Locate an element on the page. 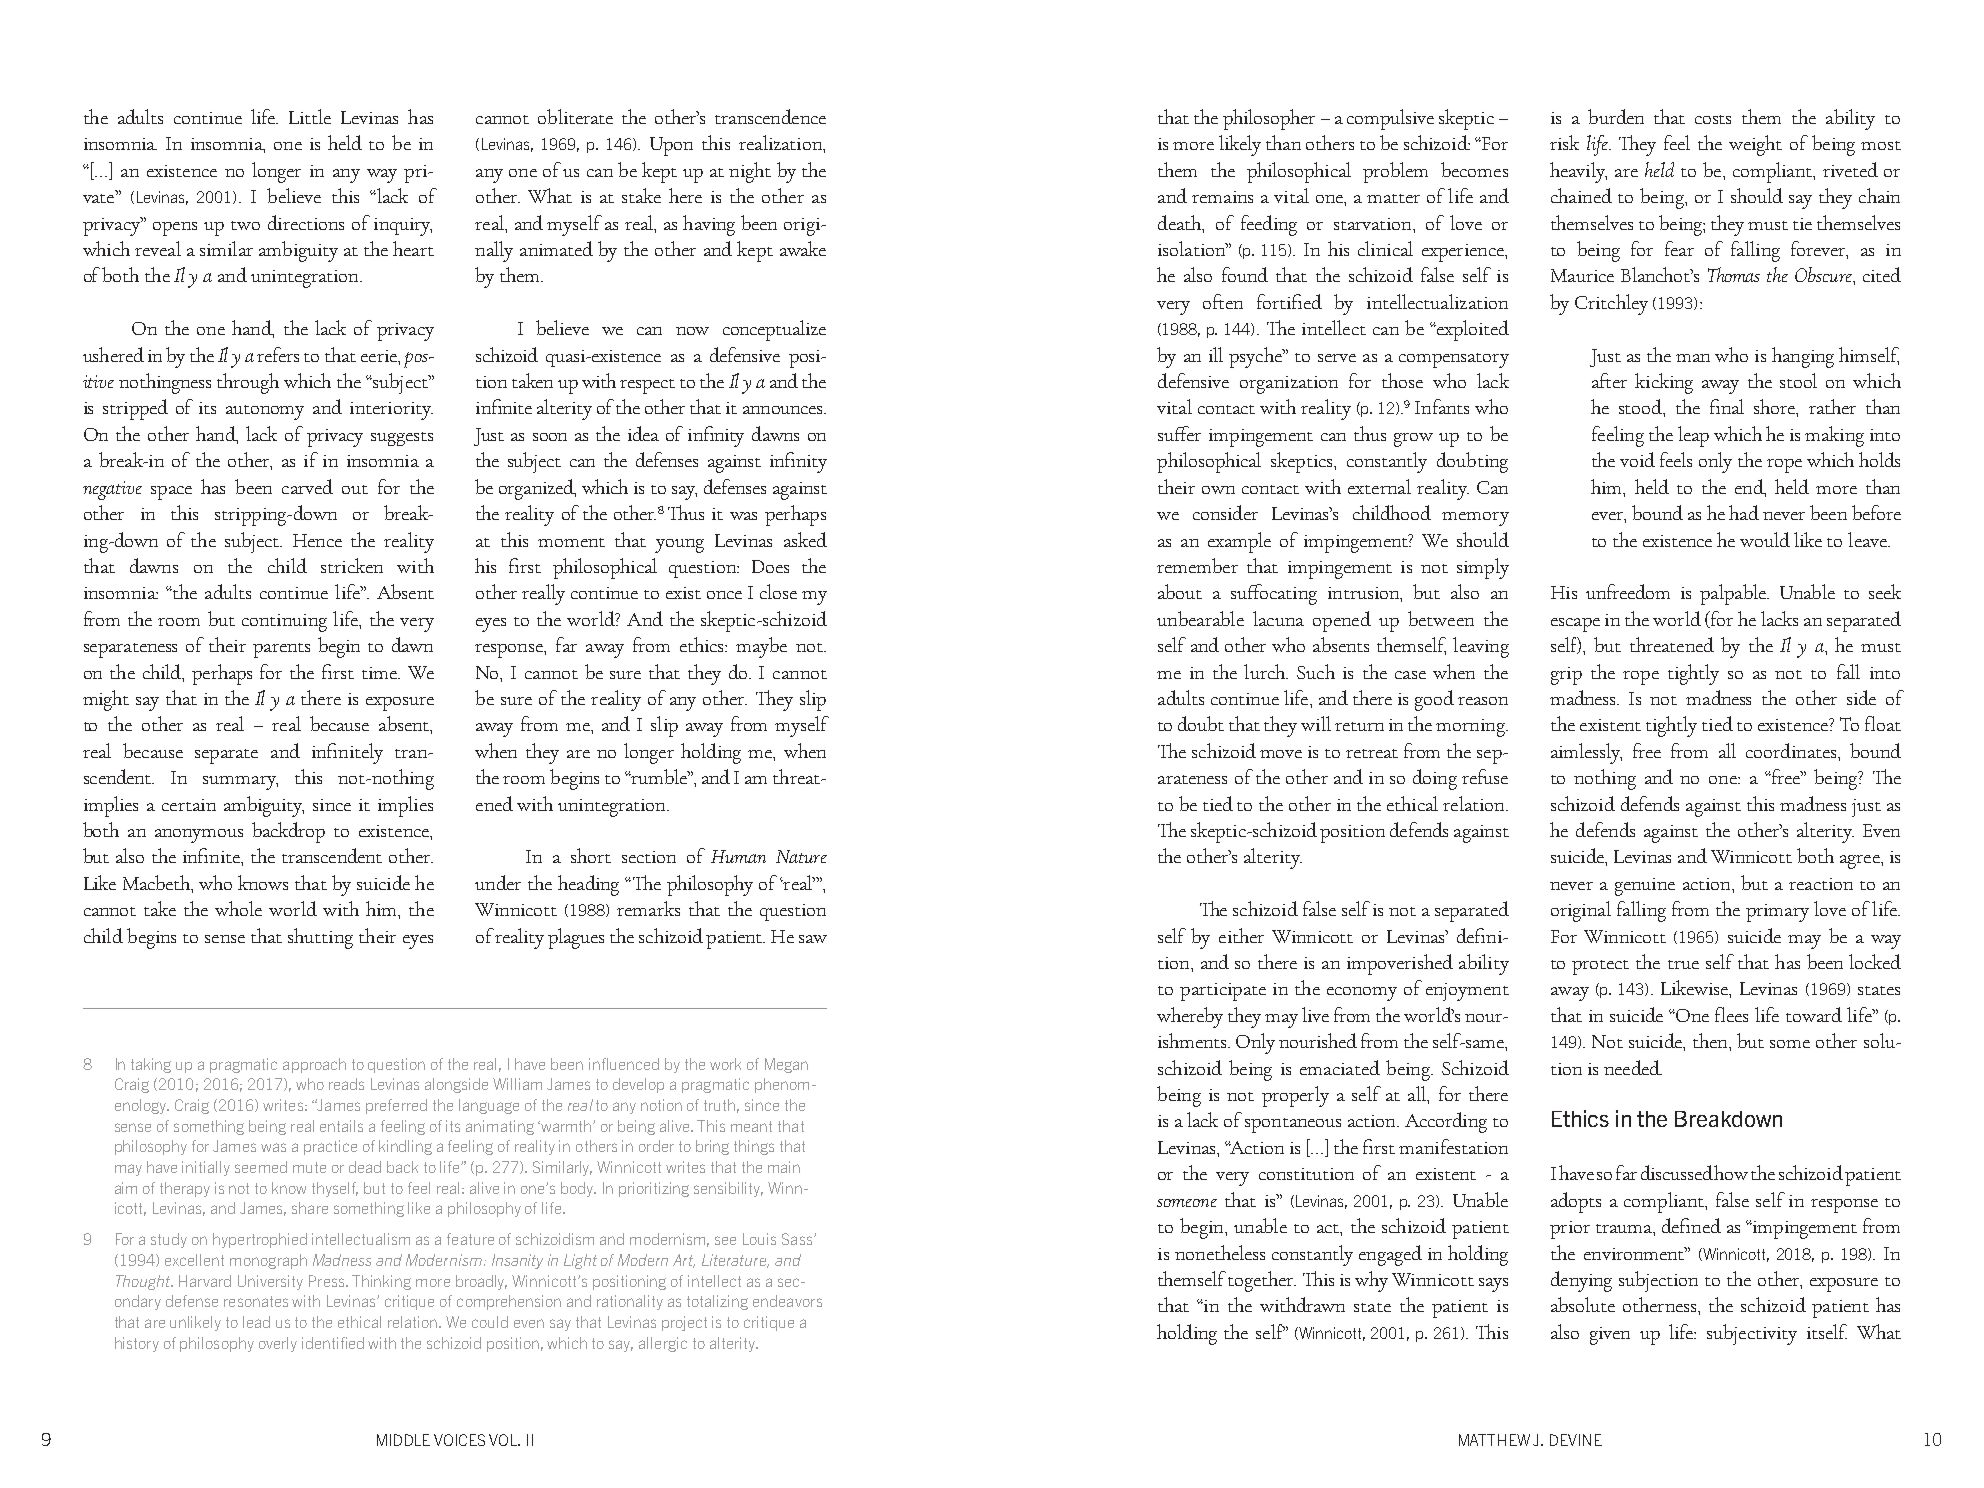 The height and width of the image is (1488, 1984). Nature is located at coordinates (801, 856).
